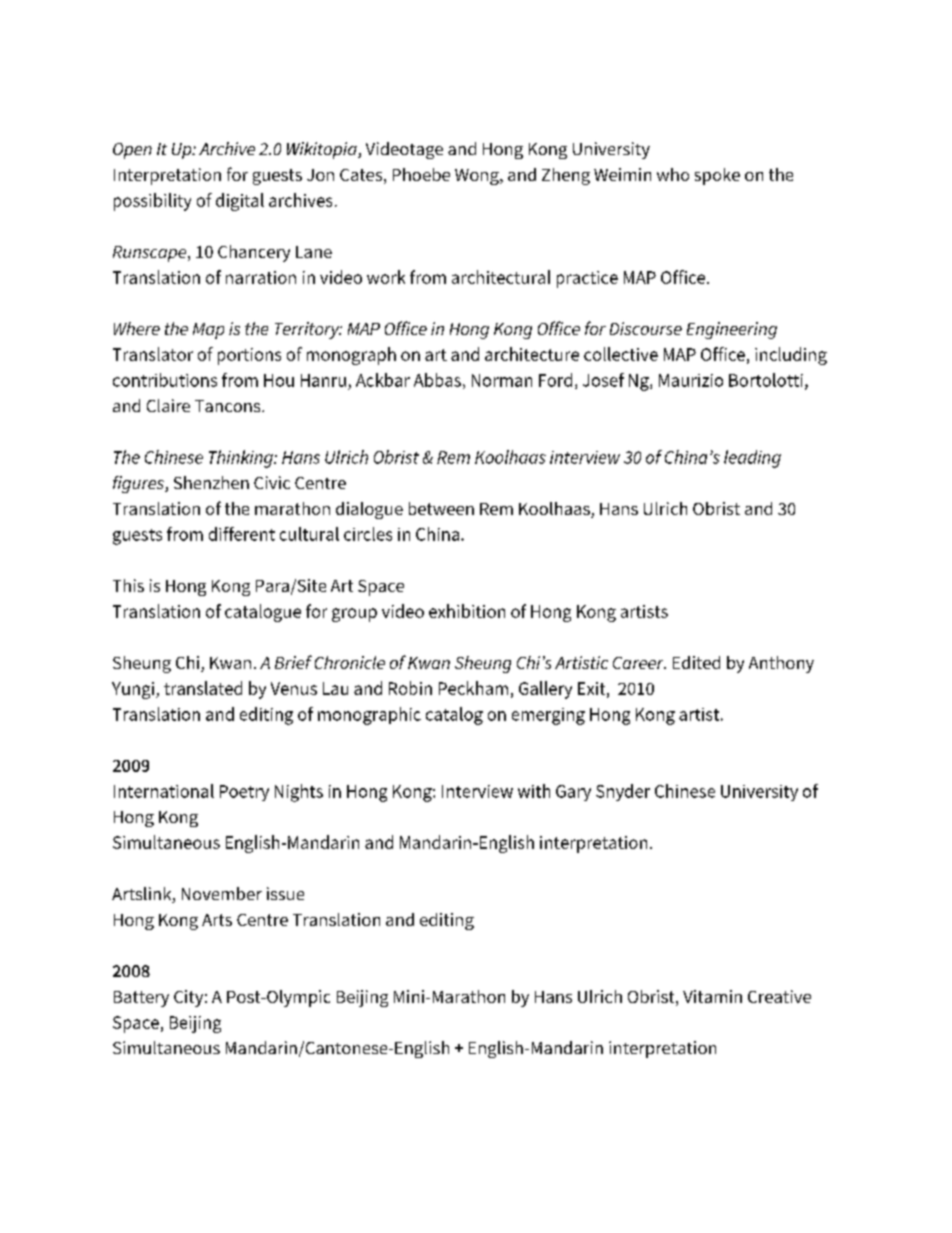  I want to click on Robin, so click(410, 688).
